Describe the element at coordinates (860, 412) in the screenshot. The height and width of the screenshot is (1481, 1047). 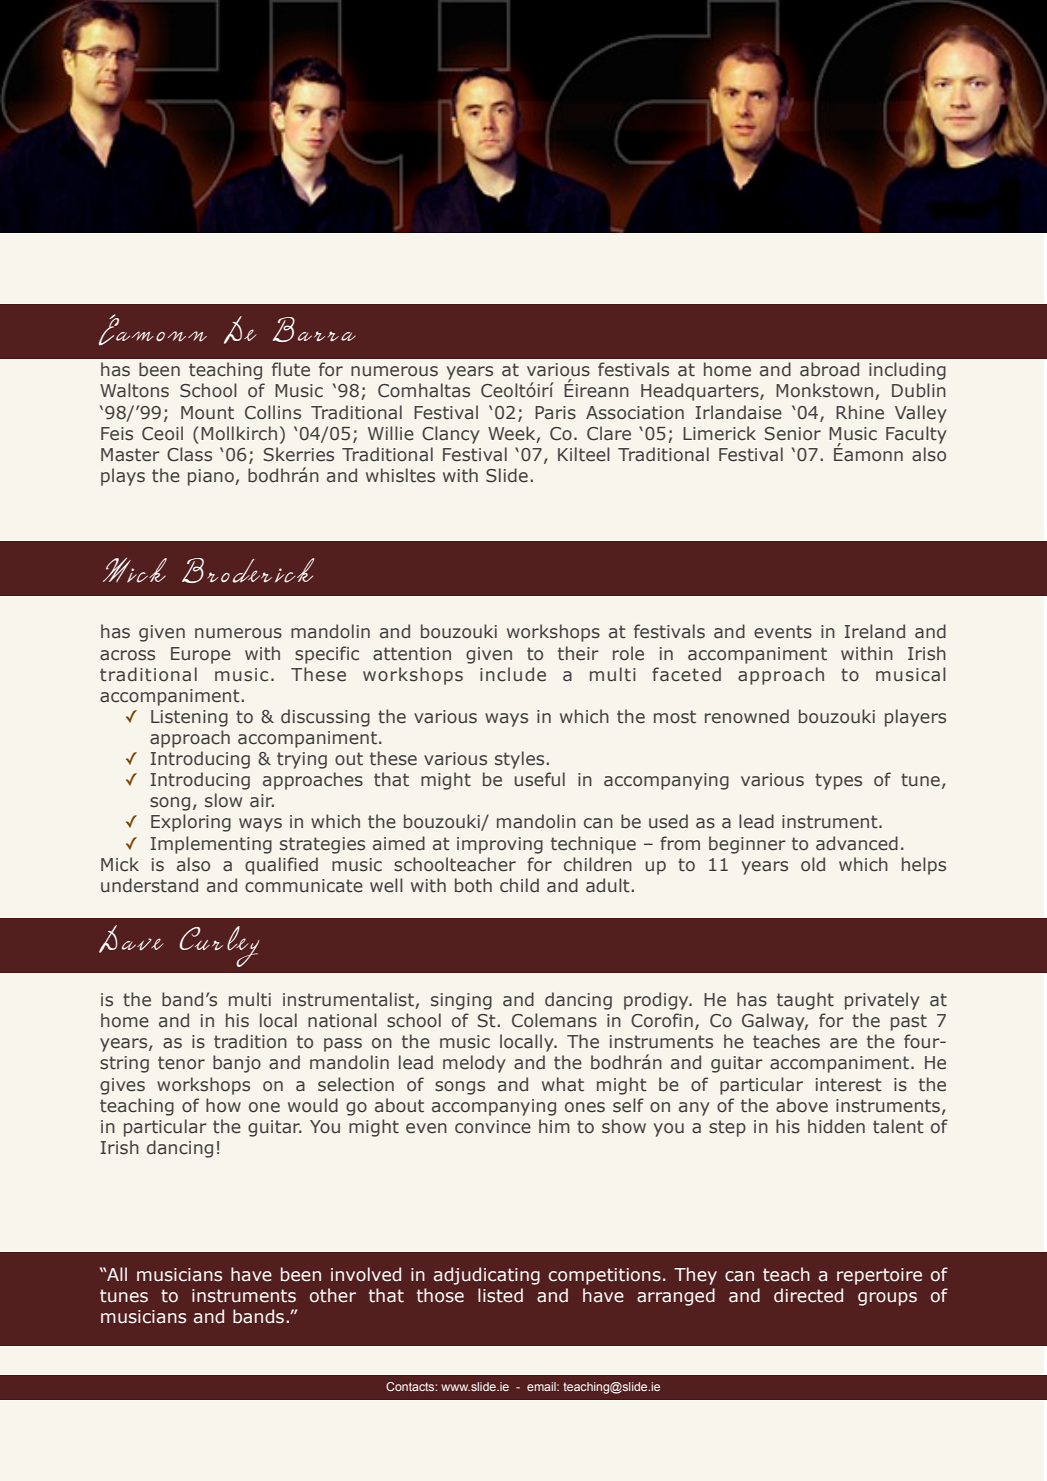
I see `Rhine` at that location.
